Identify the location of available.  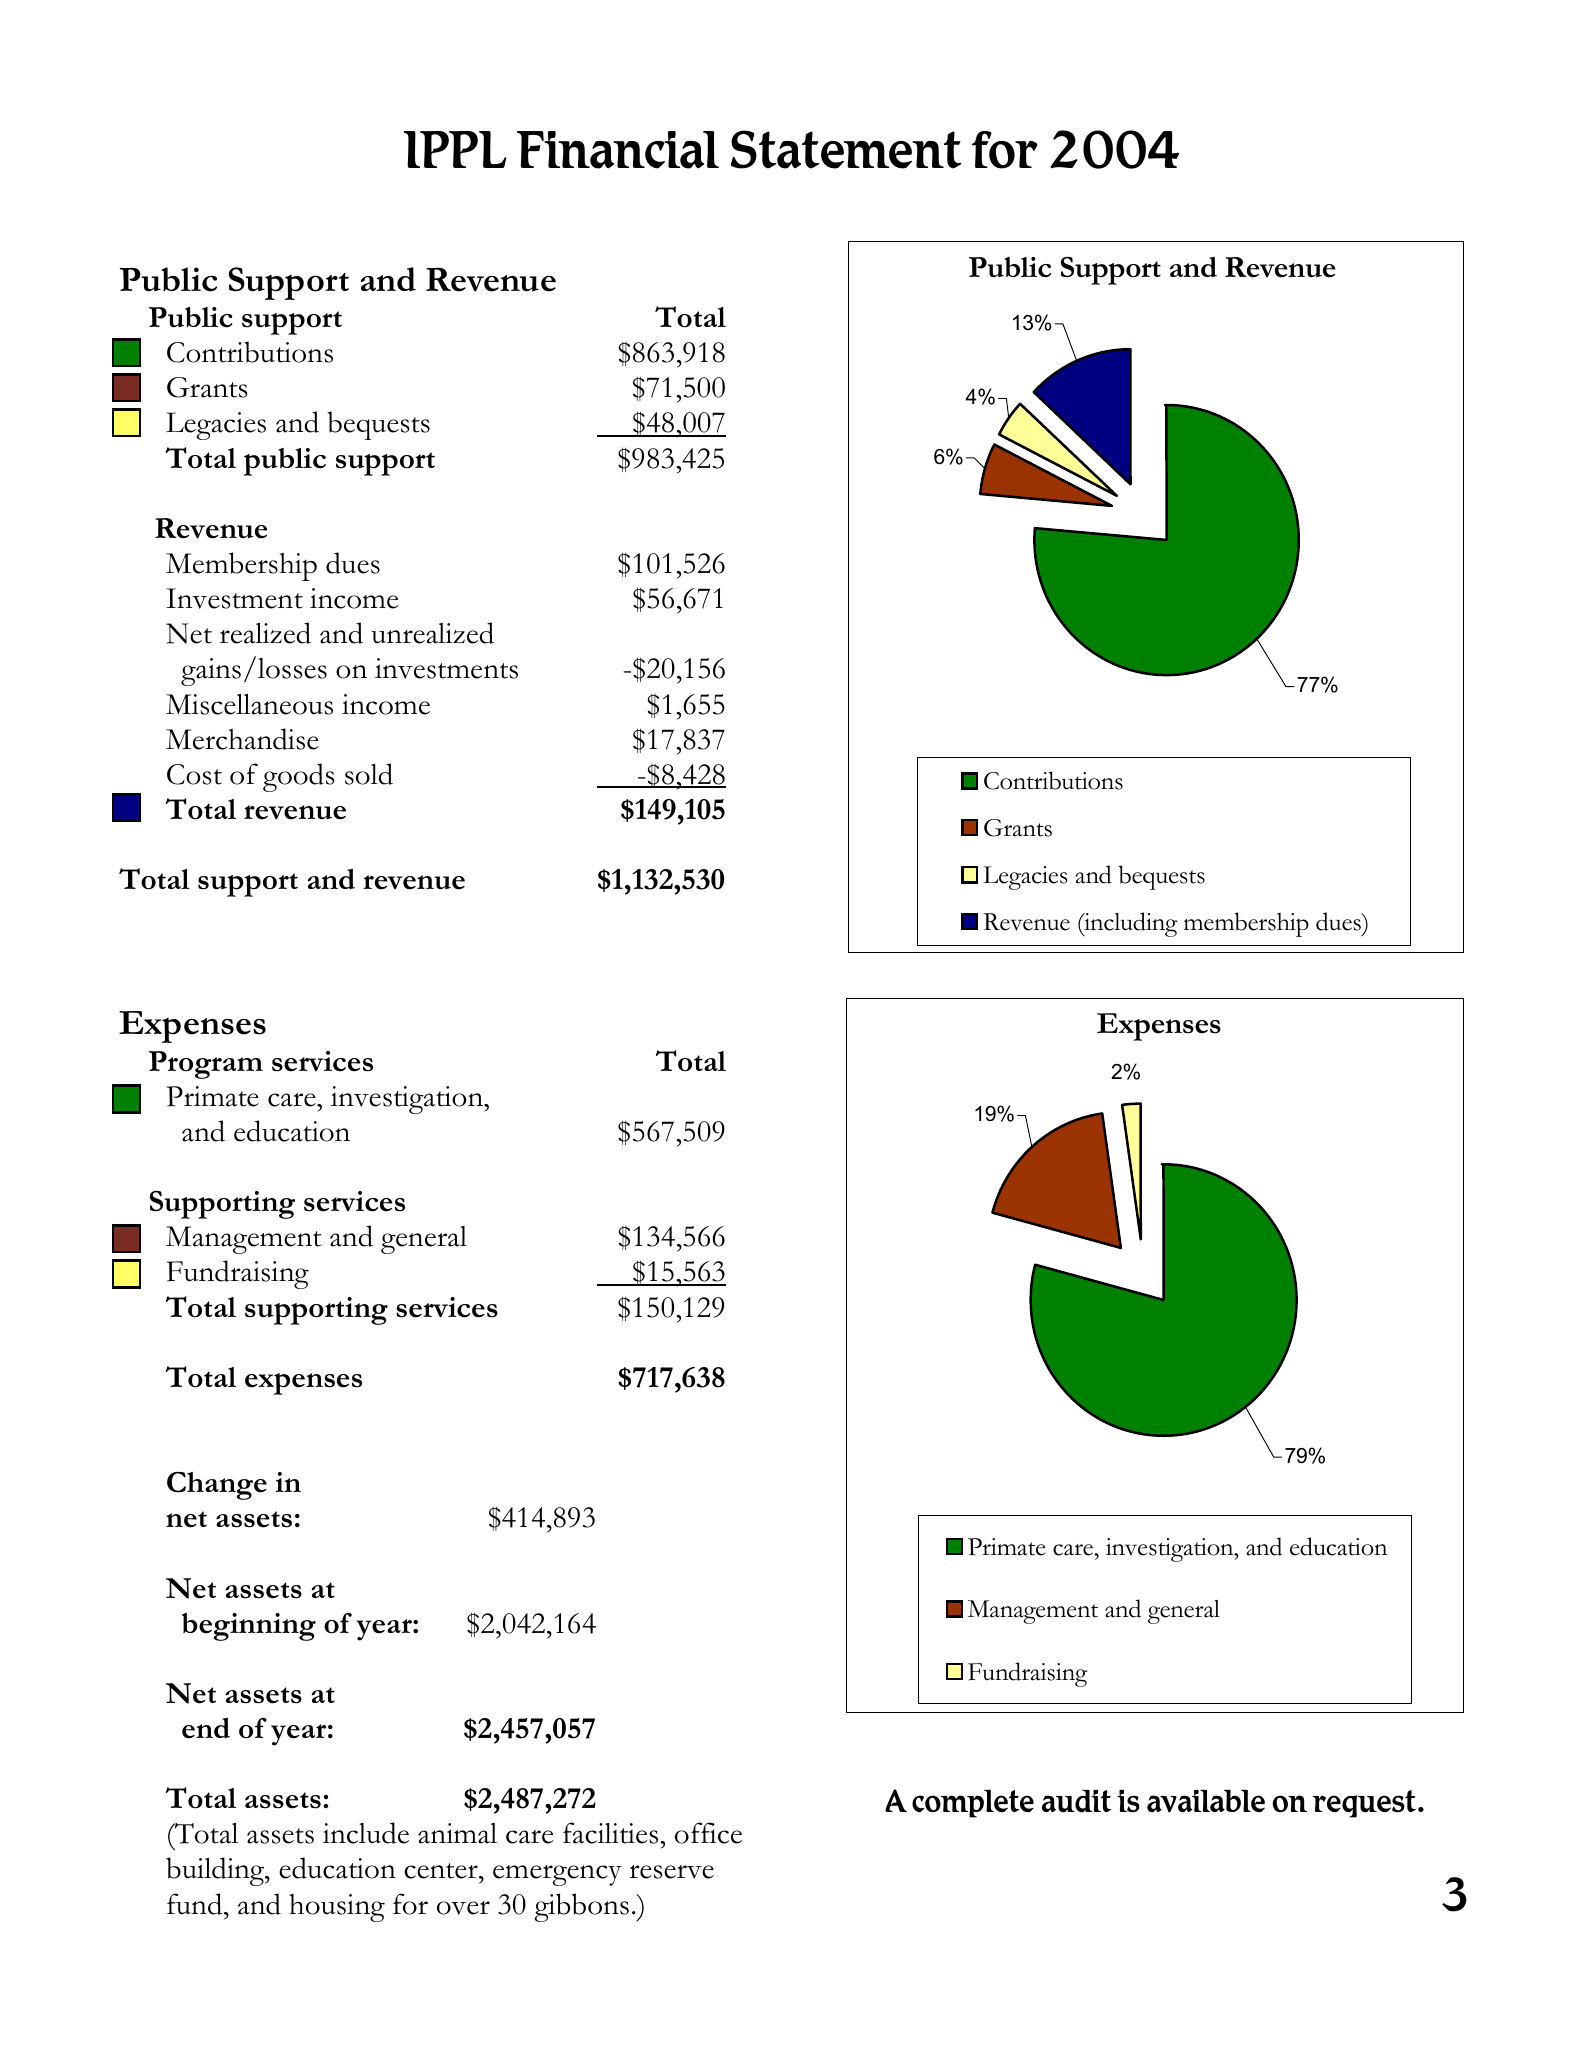
(1206, 1801).
